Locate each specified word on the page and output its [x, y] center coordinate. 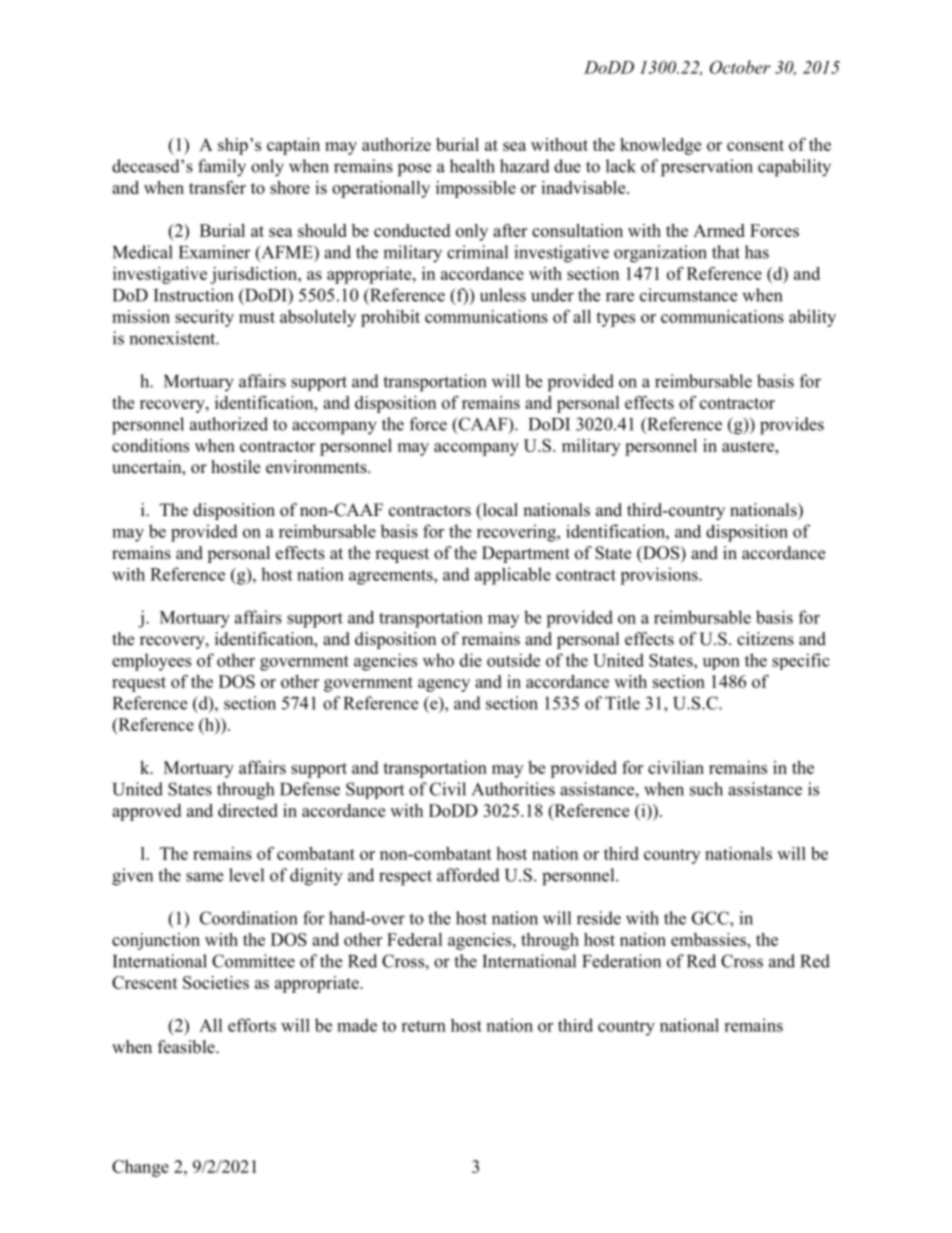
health [472, 166]
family [222, 168]
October [740, 67]
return [423, 1026]
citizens [765, 639]
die [471, 660]
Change [140, 1168]
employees [151, 662]
